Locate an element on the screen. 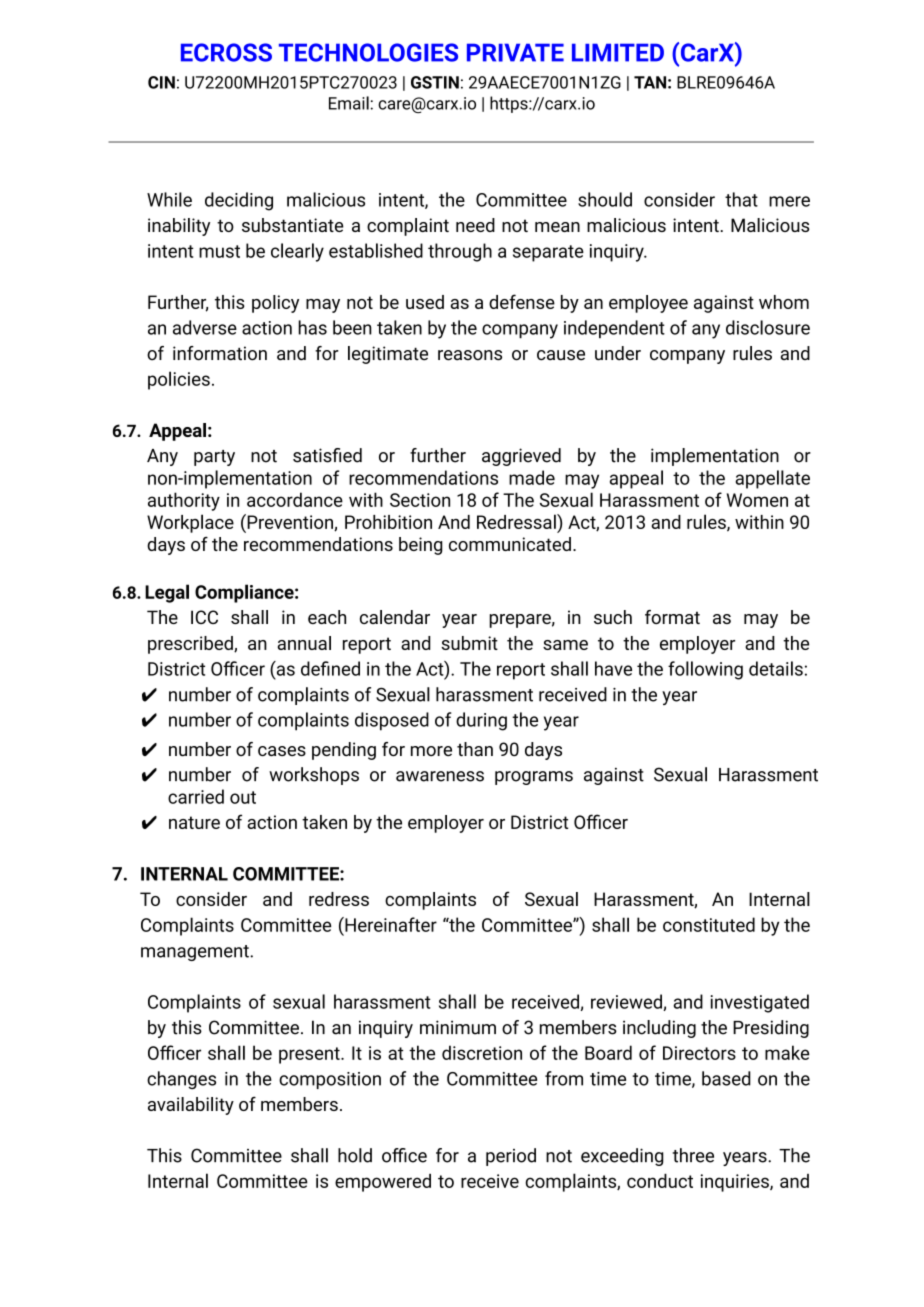  party is located at coordinates (214, 458).
